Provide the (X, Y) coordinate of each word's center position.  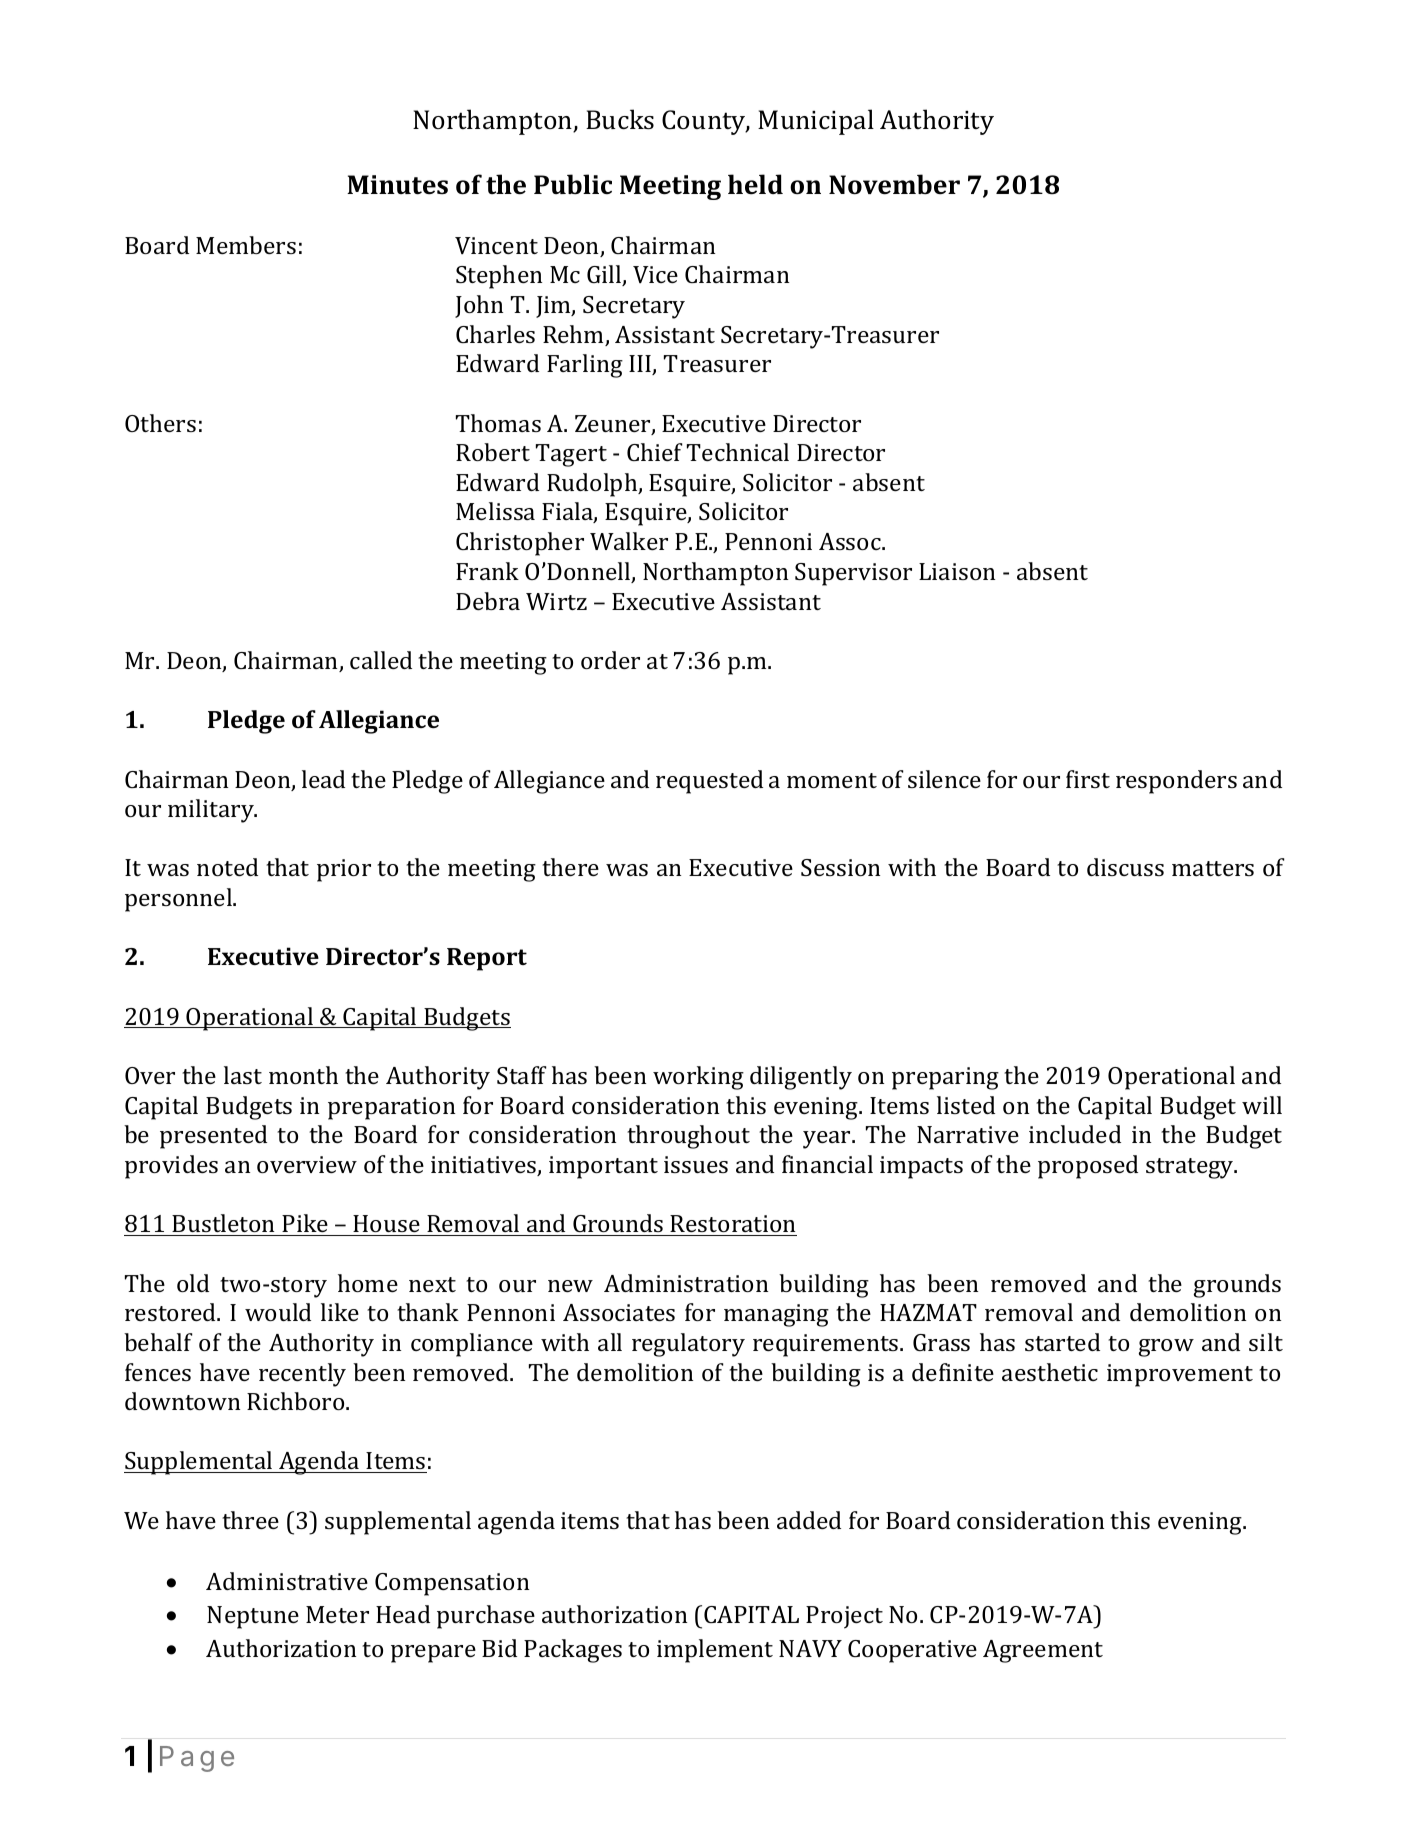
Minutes (397, 185)
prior (344, 870)
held (755, 184)
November (894, 184)
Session (840, 867)
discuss (1125, 867)
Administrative (287, 1581)
